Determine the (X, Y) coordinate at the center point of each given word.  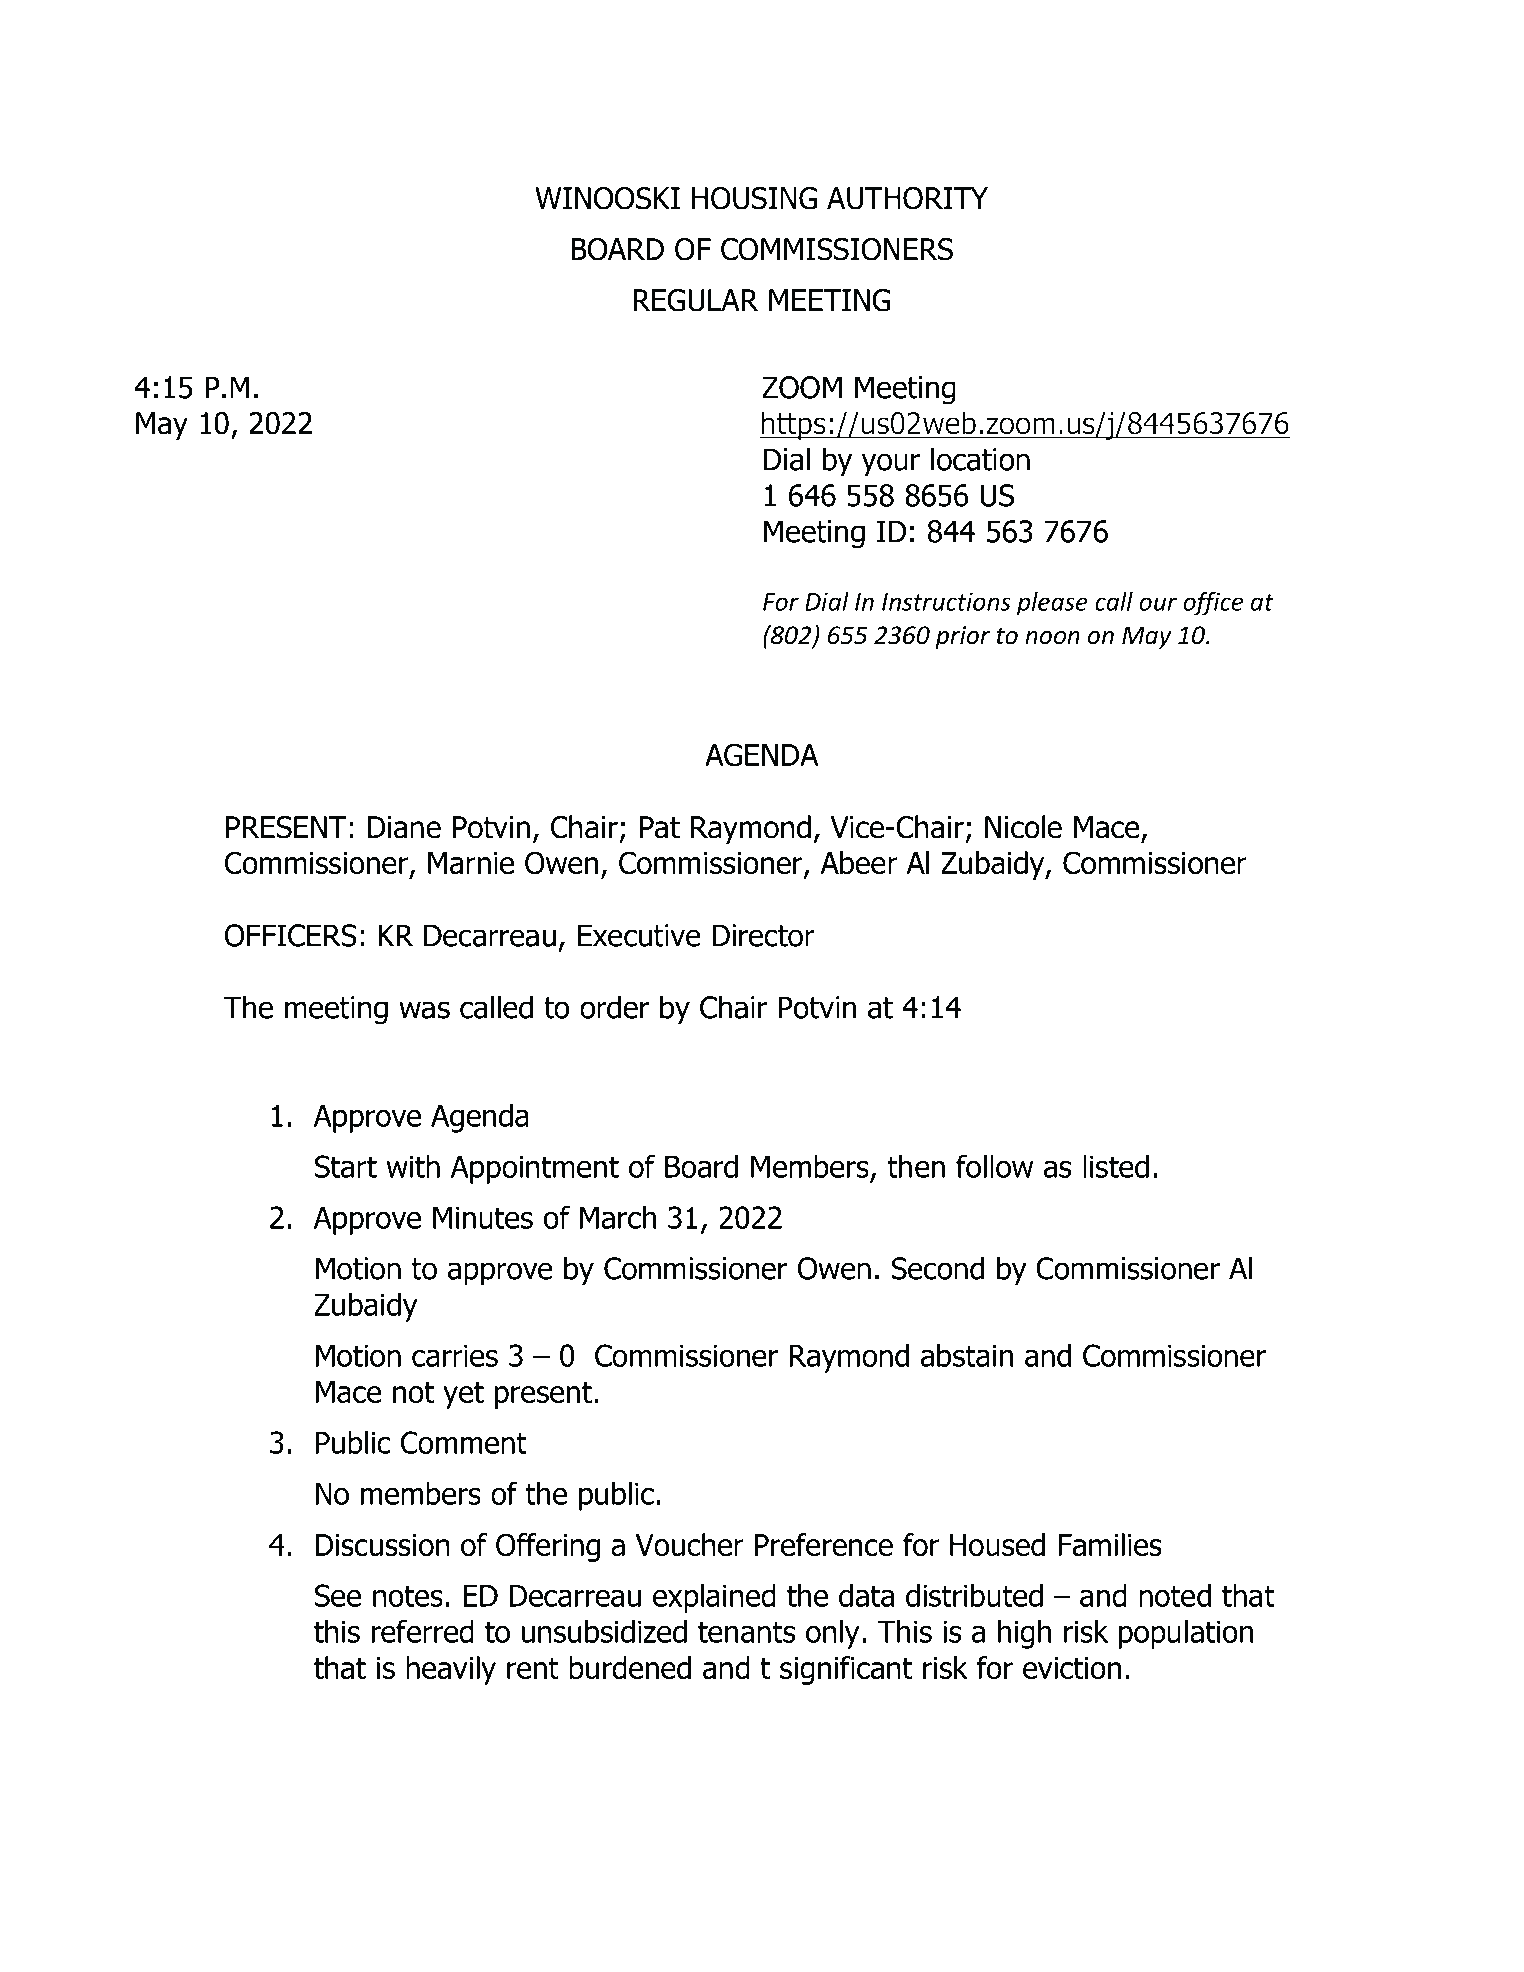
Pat (660, 827)
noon (1052, 638)
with (413, 1166)
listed (1116, 1166)
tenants (747, 1632)
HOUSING (754, 198)
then (916, 1166)
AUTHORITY (907, 198)
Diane (404, 827)
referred (423, 1631)
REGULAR (695, 300)
